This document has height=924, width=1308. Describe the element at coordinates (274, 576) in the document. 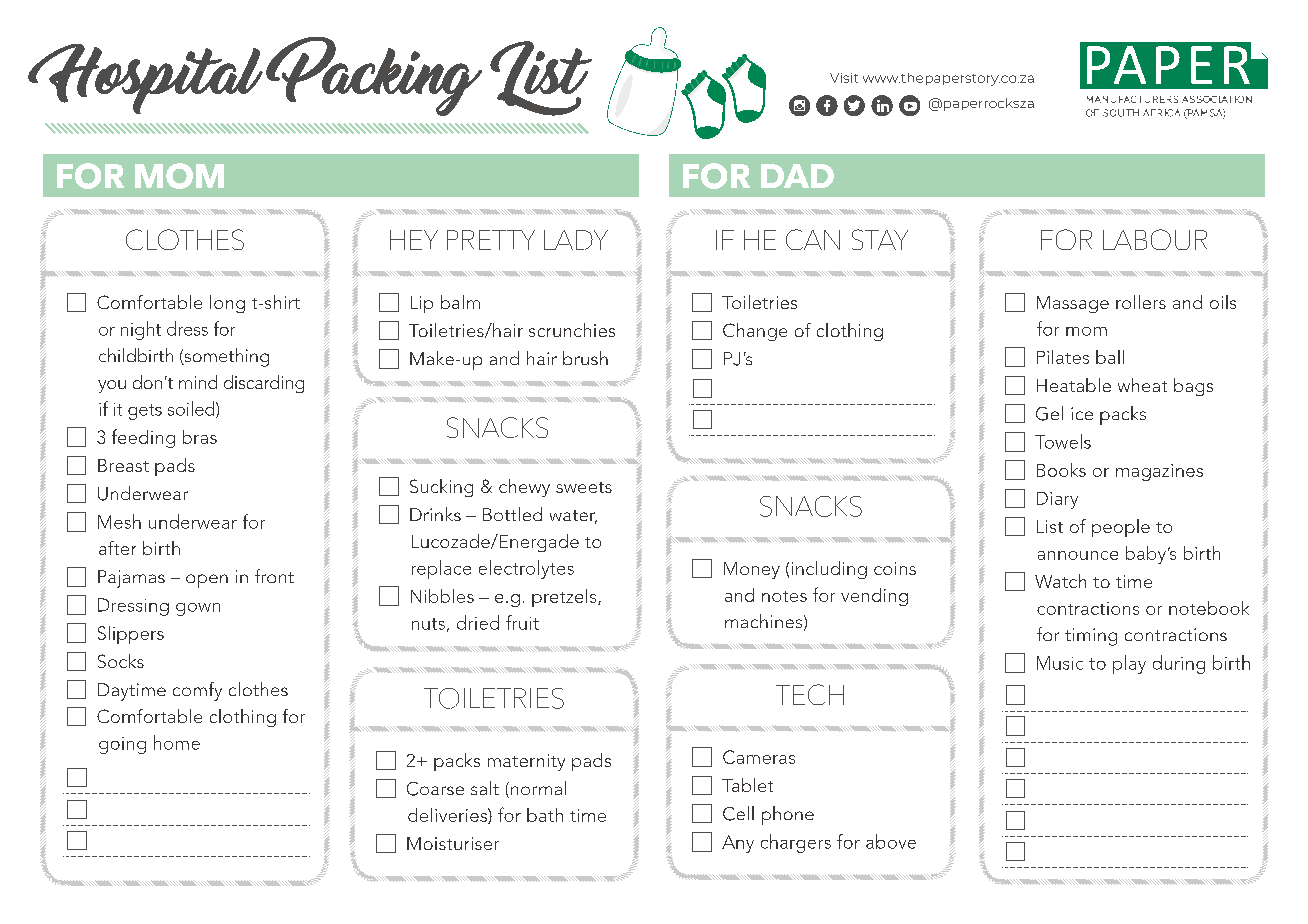

I see `front` at that location.
